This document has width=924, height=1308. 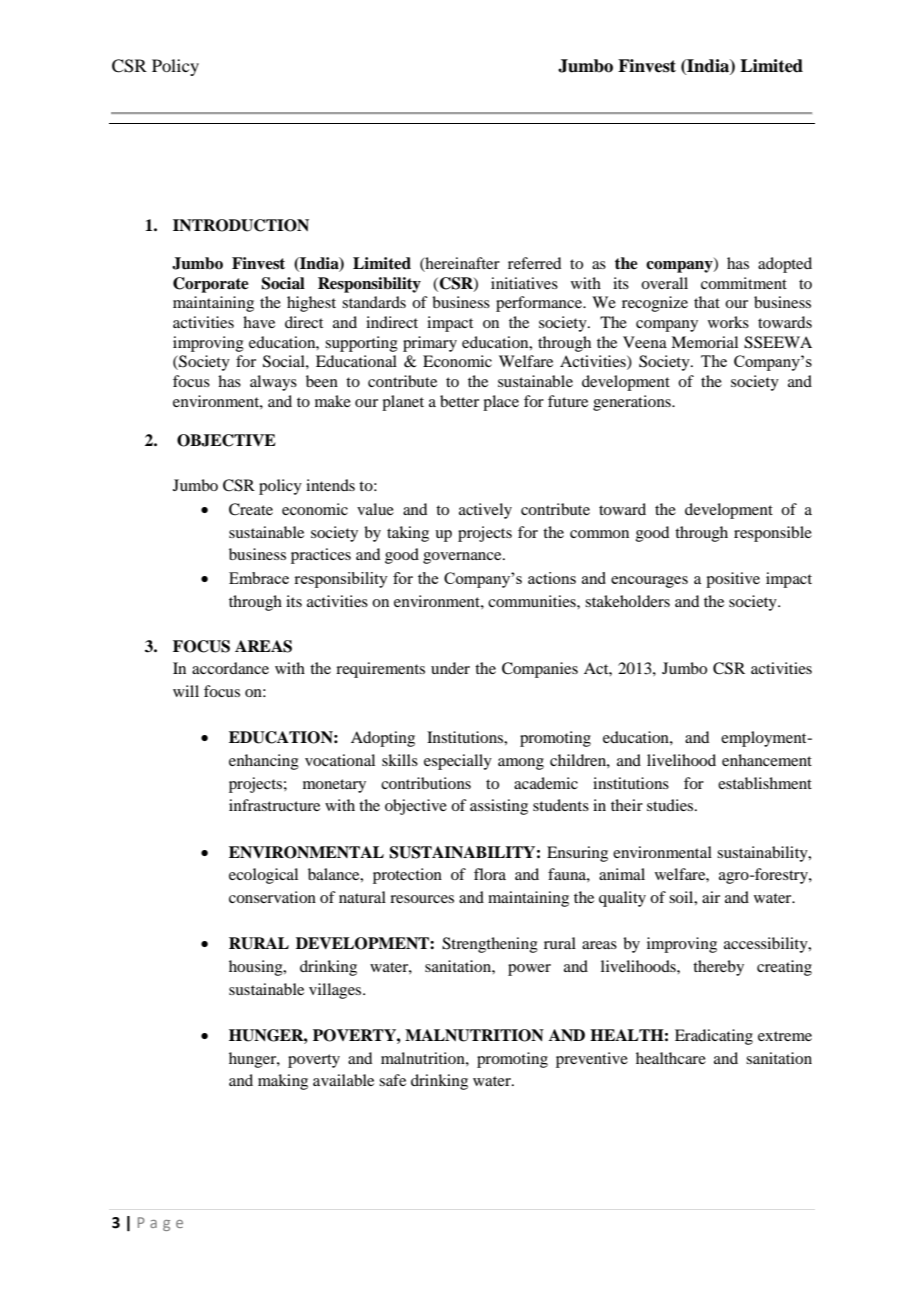 What do you see at coordinates (534, 263) in the document?
I see `referred` at bounding box center [534, 263].
